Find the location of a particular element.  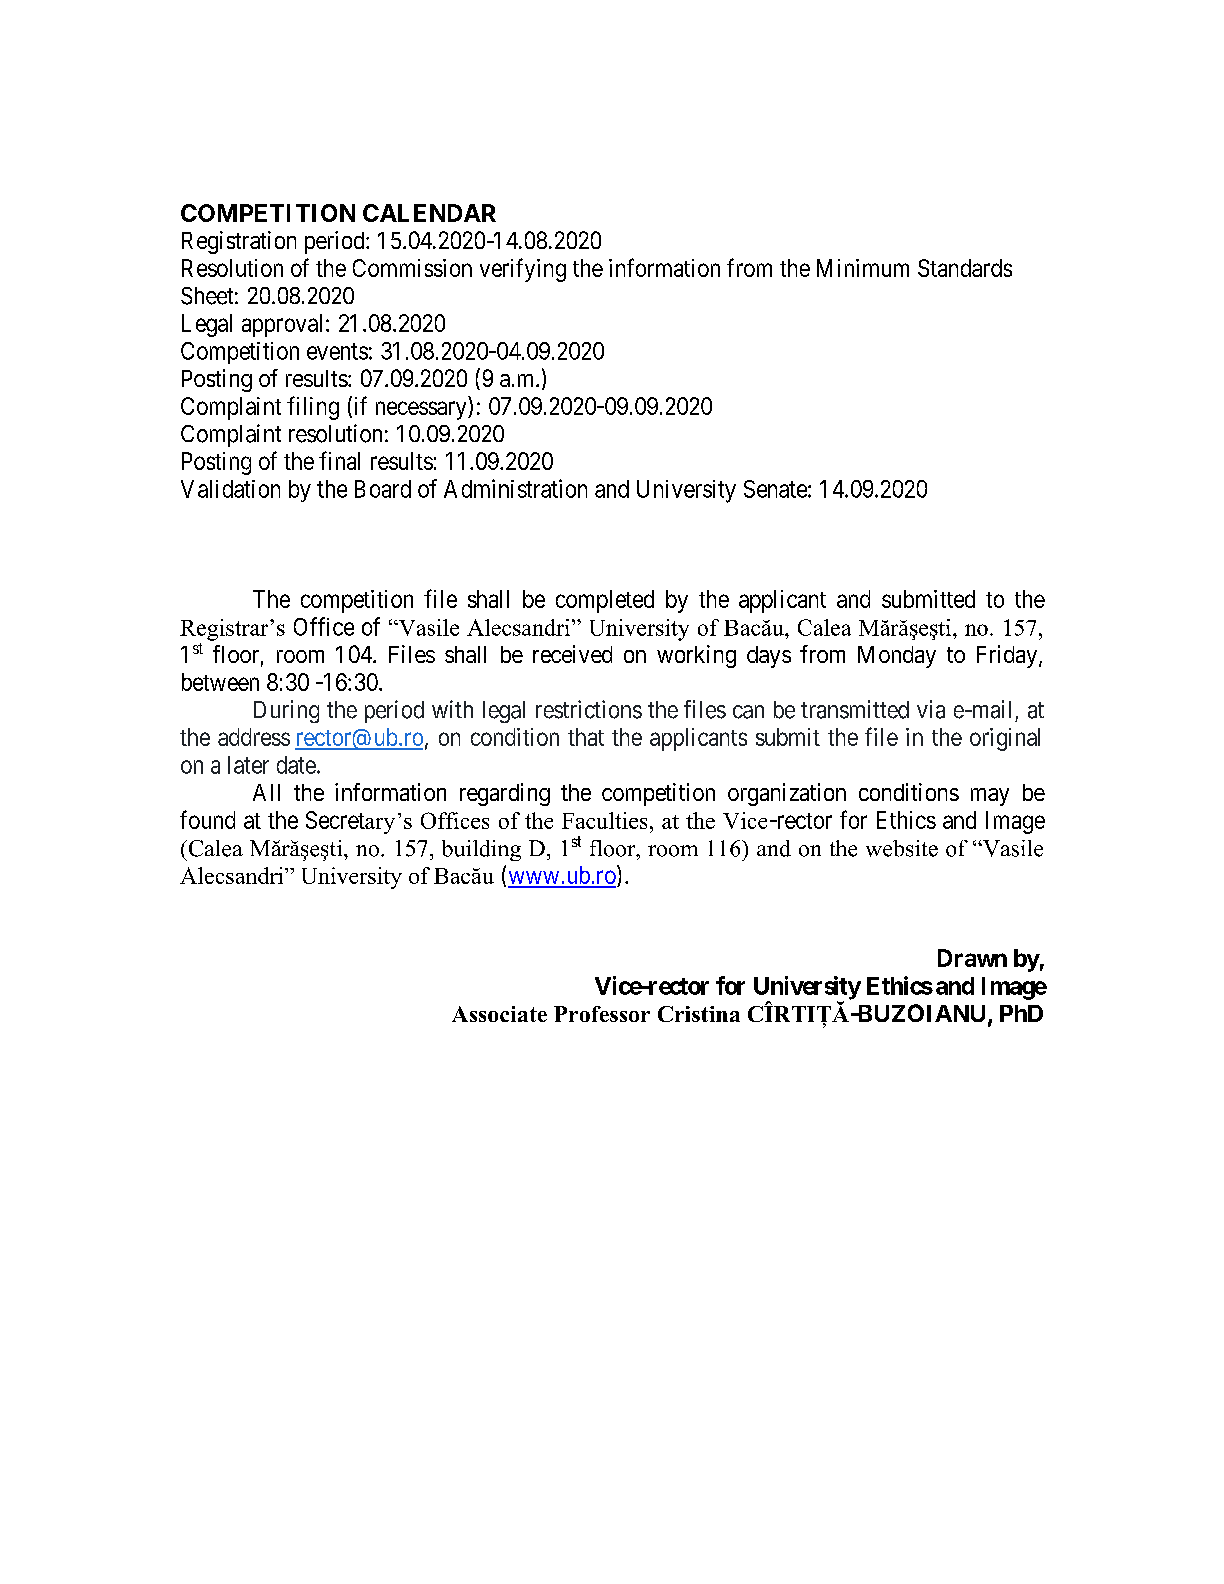

verifying is located at coordinates (523, 270).
